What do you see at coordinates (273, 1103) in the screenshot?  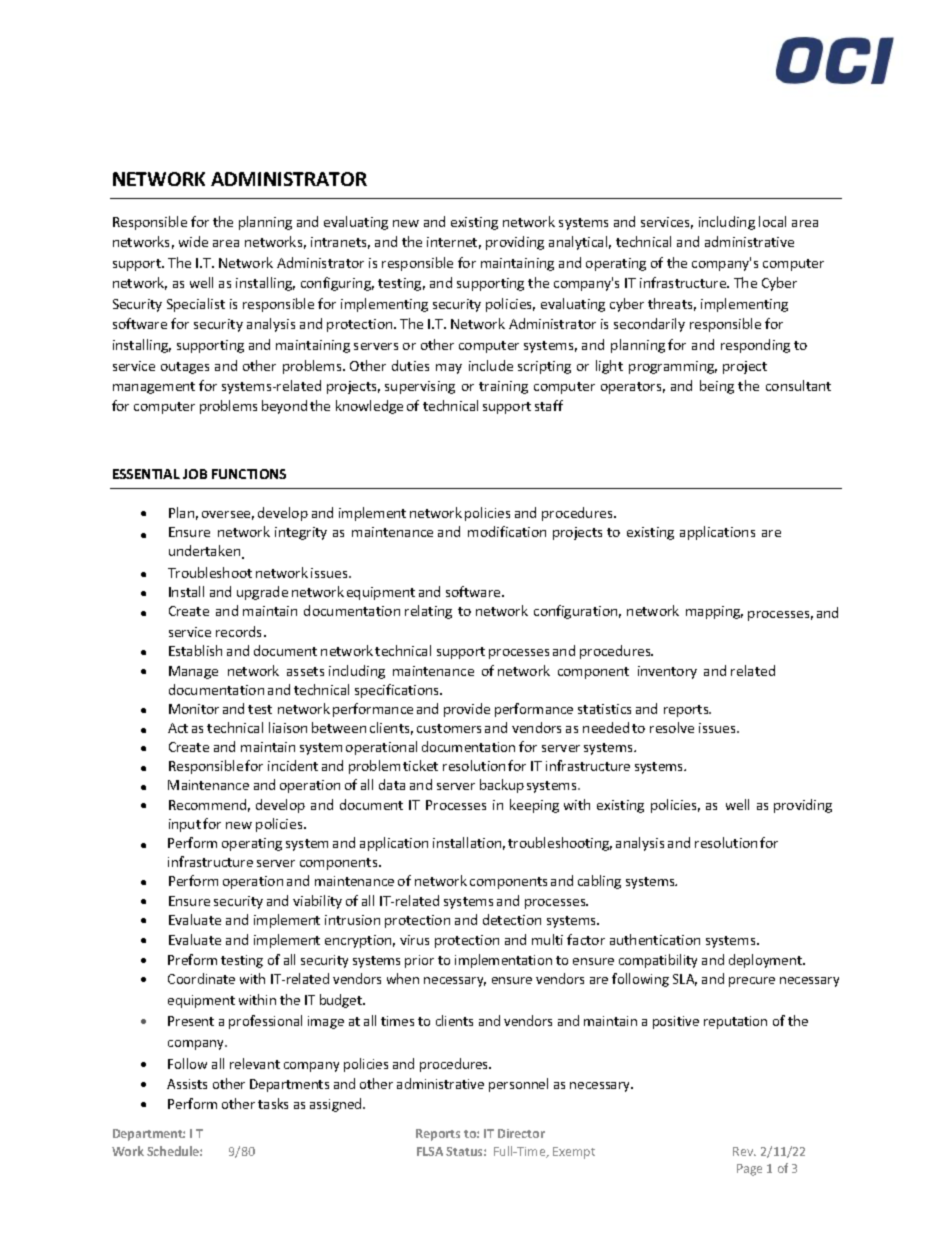 I see `tasks` at bounding box center [273, 1103].
